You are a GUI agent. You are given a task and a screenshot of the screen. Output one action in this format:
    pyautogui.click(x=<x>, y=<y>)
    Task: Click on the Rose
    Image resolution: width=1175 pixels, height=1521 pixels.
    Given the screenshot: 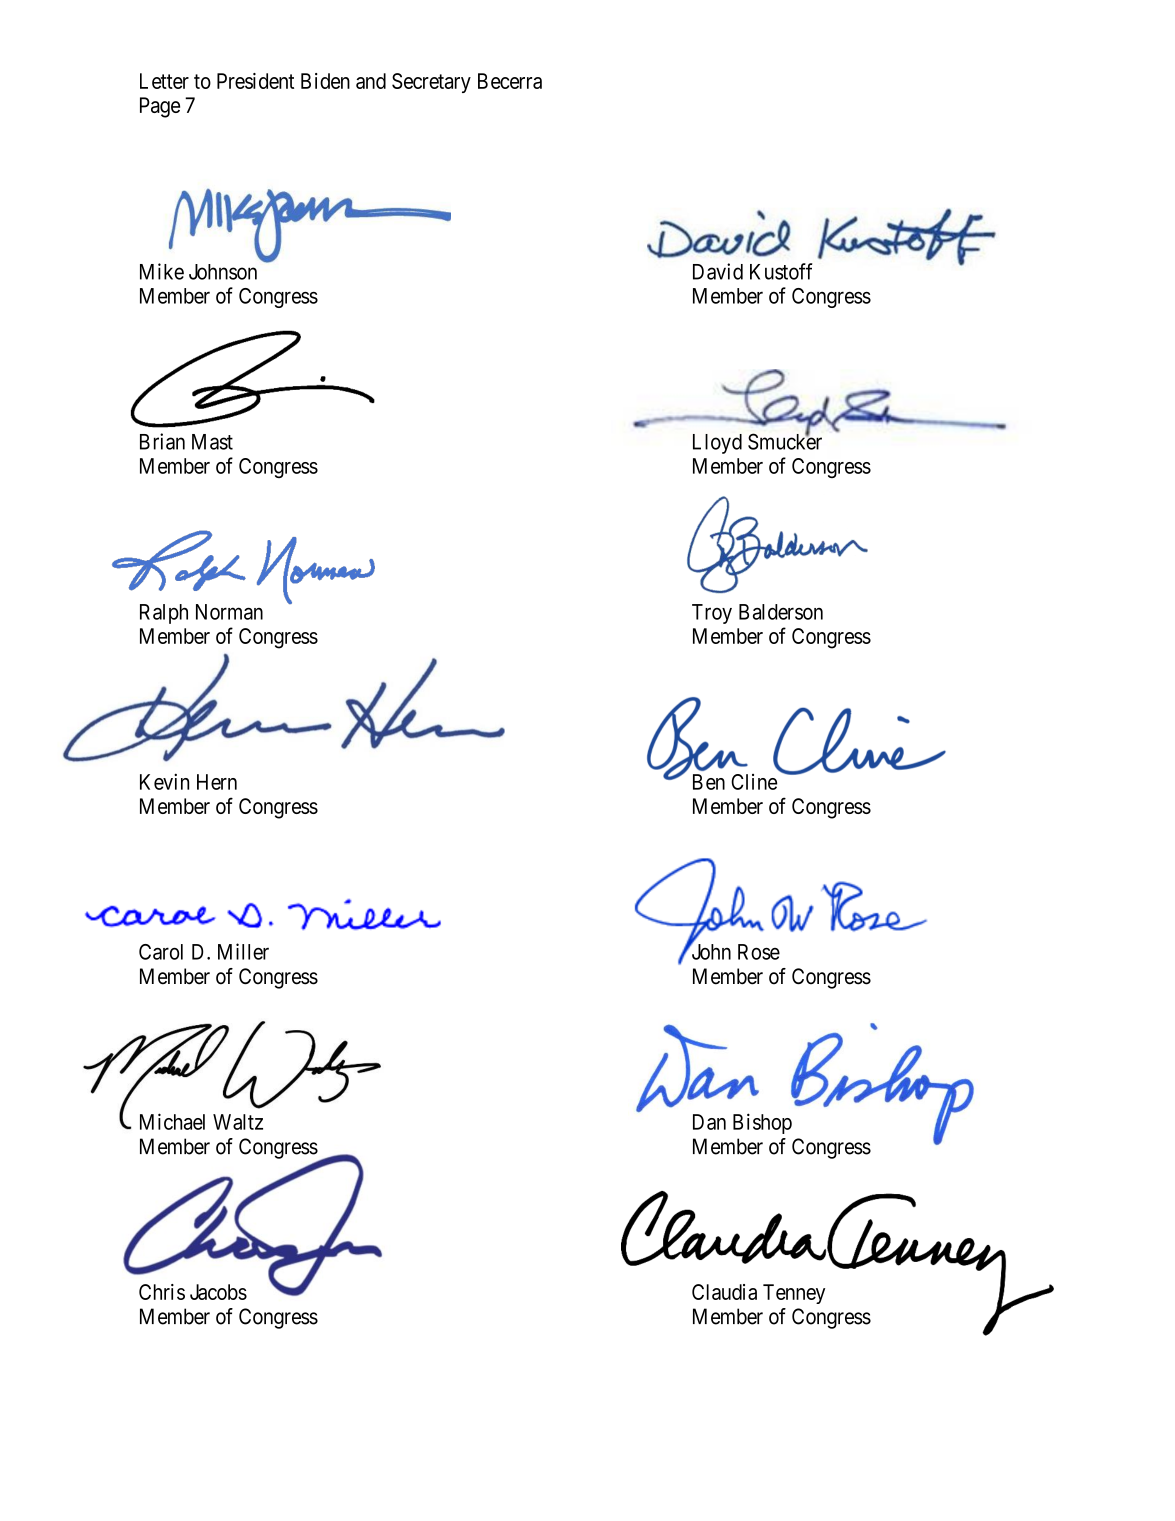 What is the action you would take?
    pyautogui.click(x=759, y=952)
